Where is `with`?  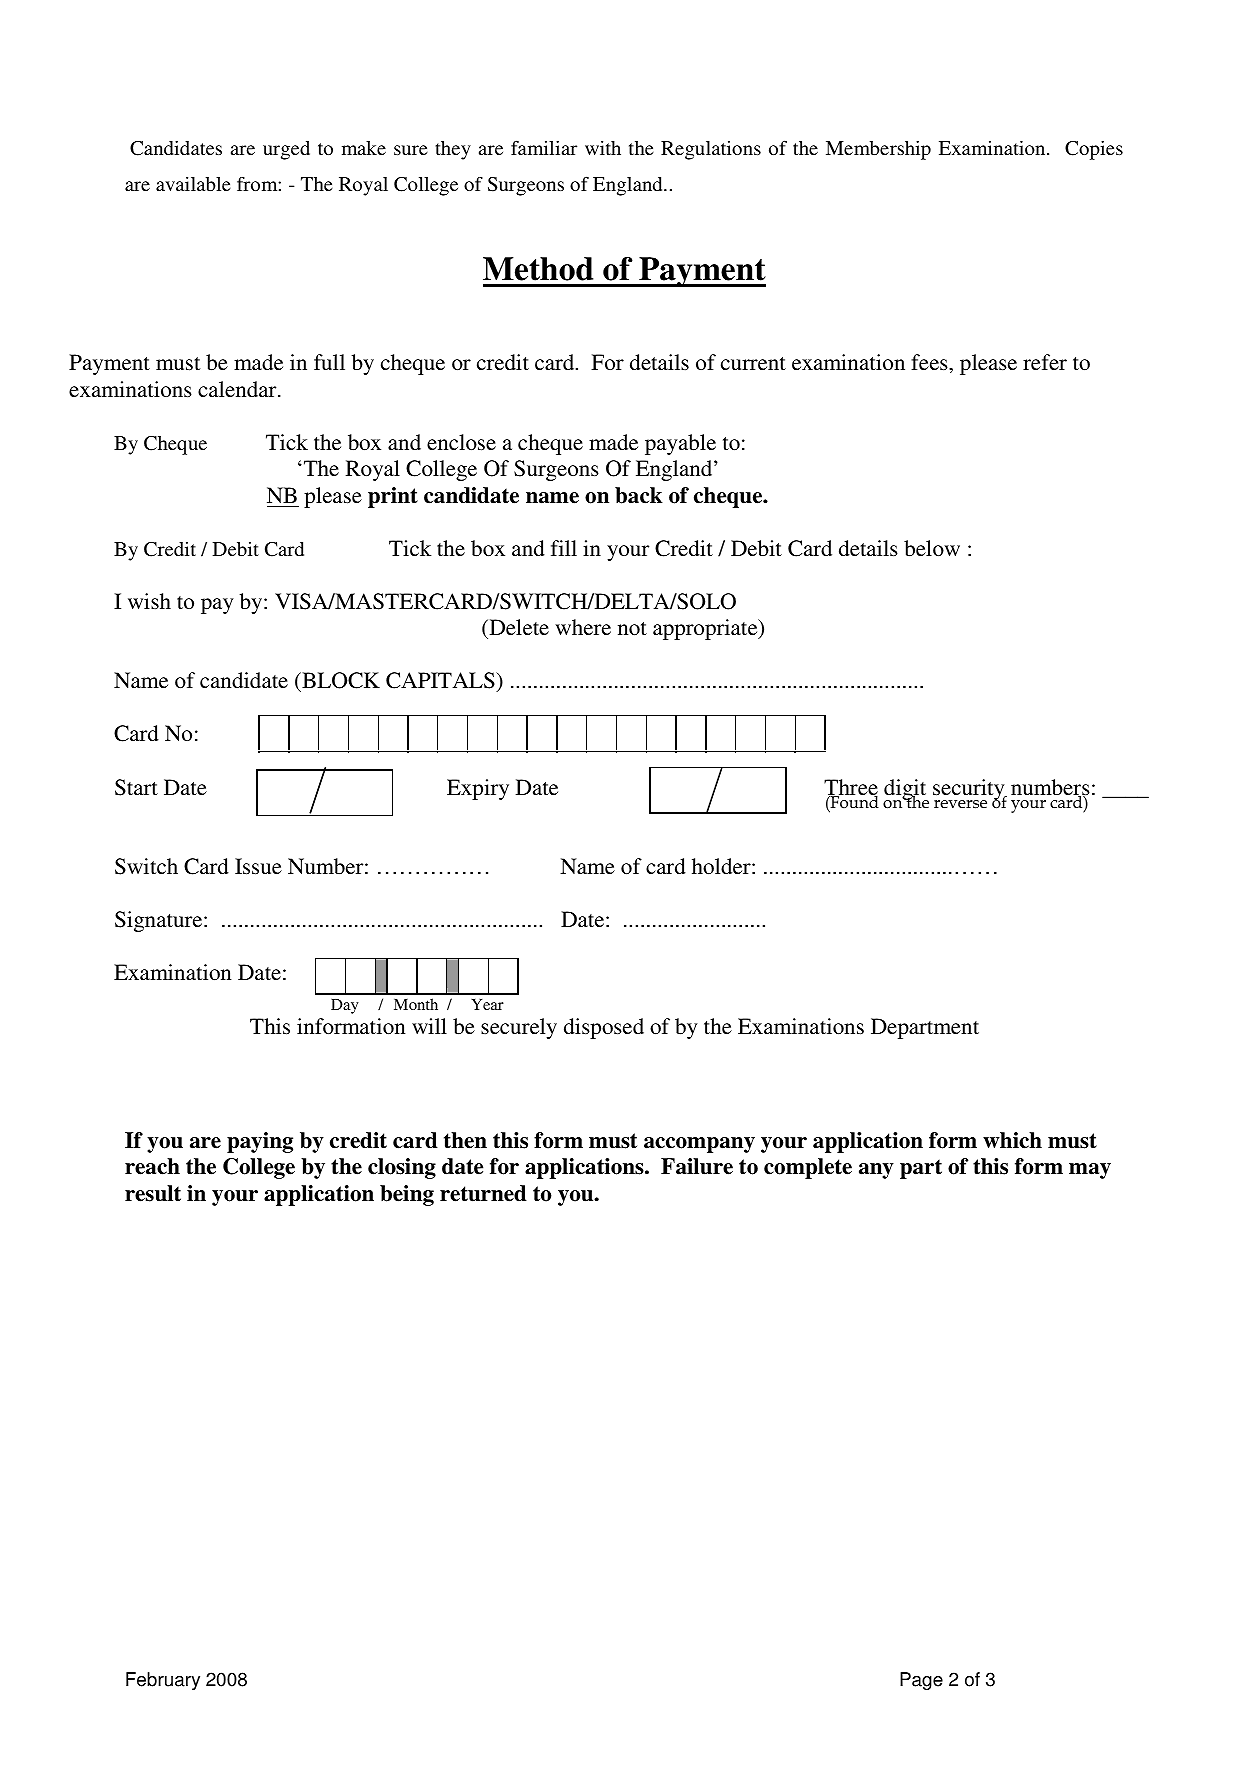 with is located at coordinates (603, 148).
